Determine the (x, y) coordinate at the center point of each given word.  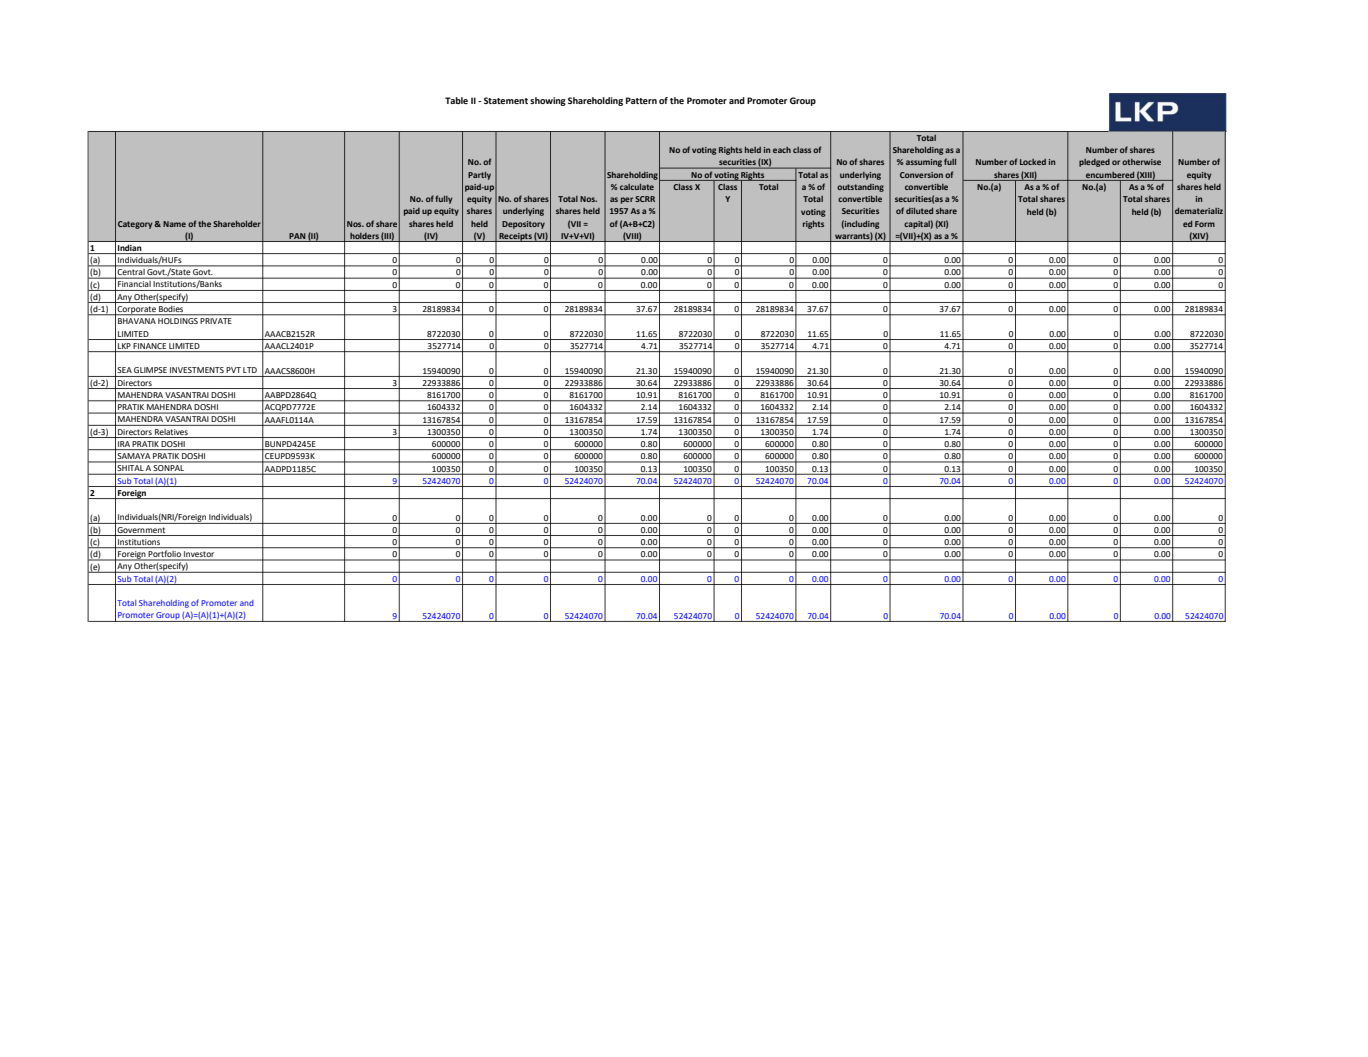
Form (1205, 224)
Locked (1033, 162)
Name (174, 224)
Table (456, 100)
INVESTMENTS (197, 370)
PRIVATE (216, 321)
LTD (250, 370)
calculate (637, 187)
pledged (1094, 163)
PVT (233, 370)
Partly (479, 176)
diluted (919, 211)
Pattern (641, 100)
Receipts (515, 237)
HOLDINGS (178, 321)
